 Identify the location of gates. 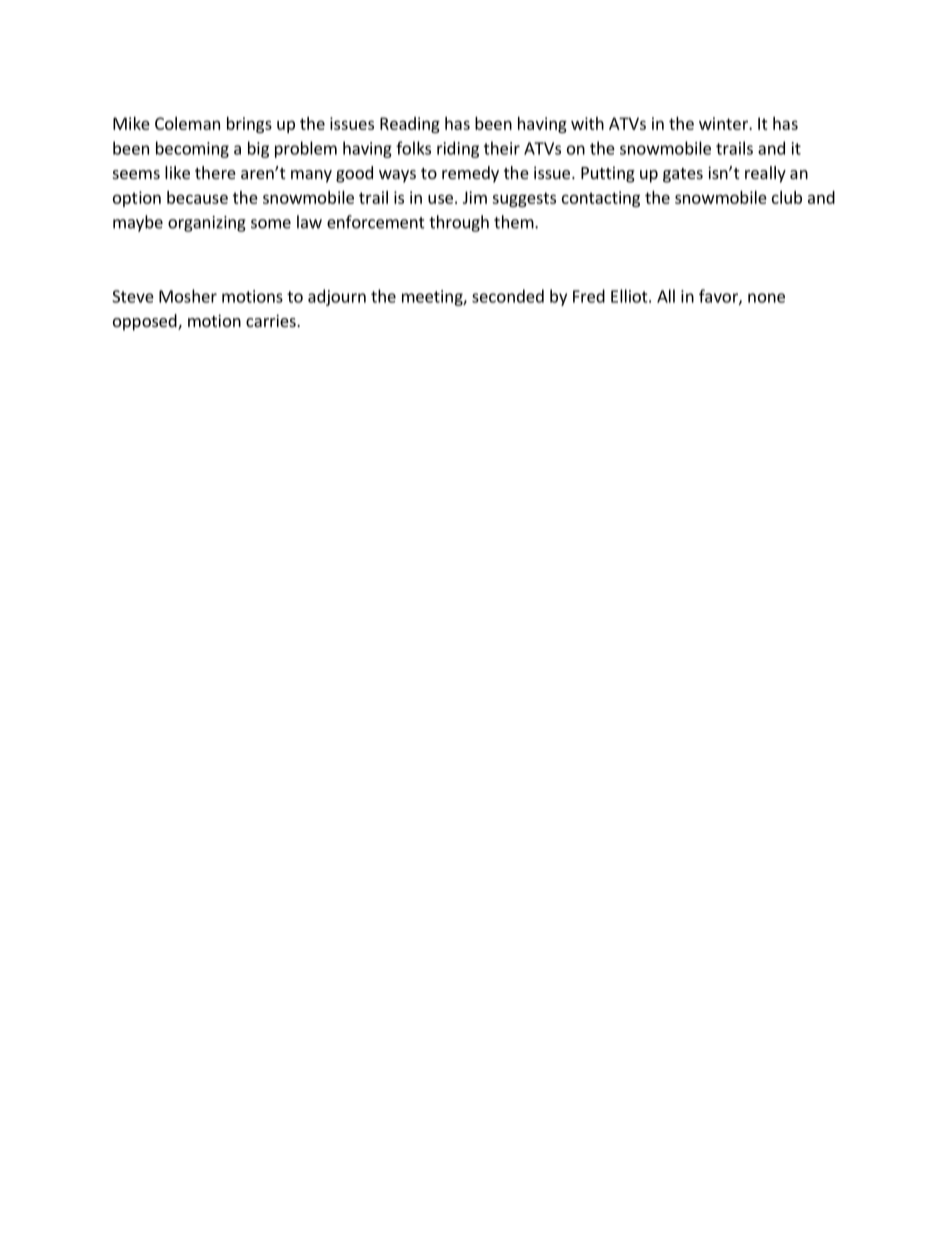
(683, 175).
